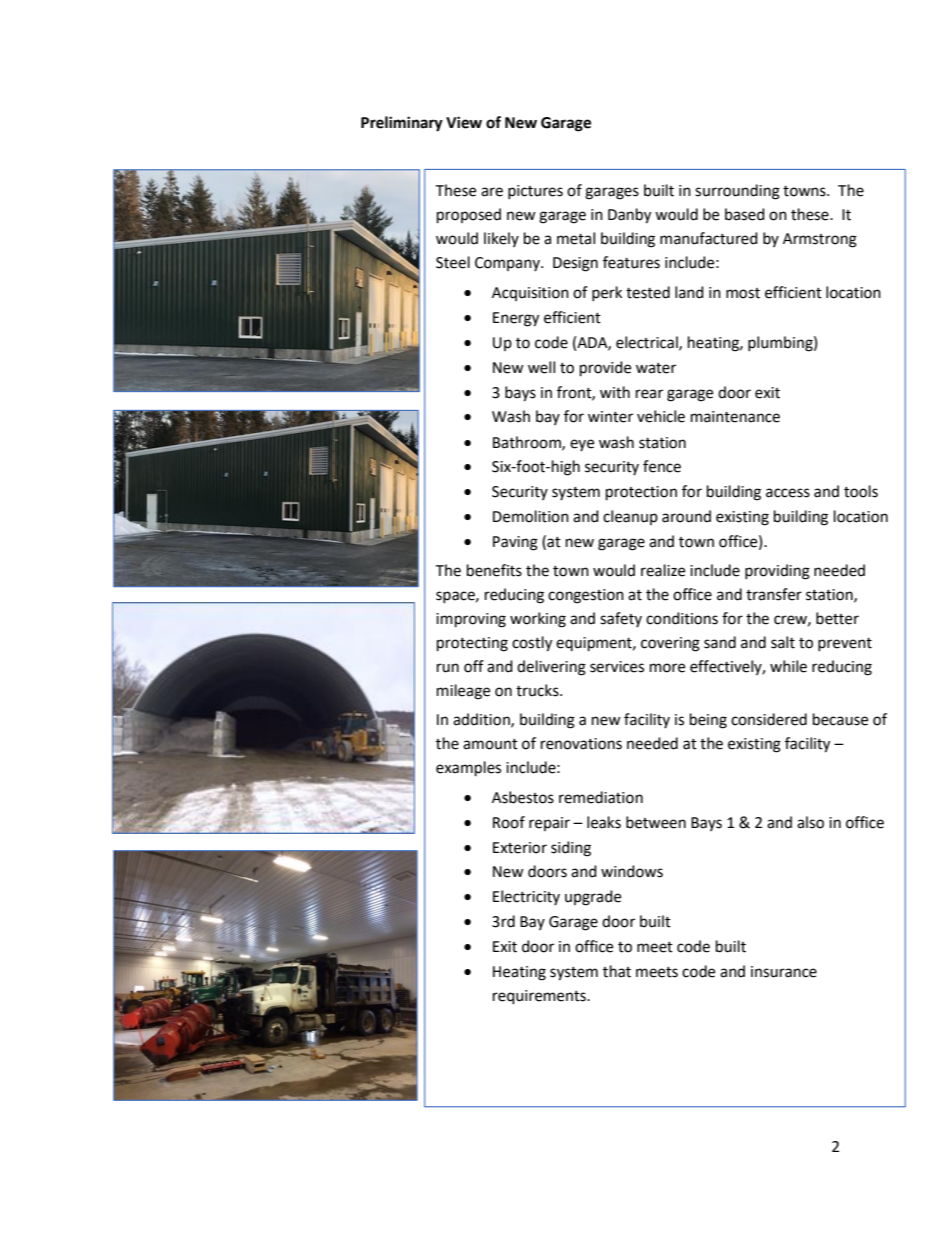 The height and width of the document is (1233, 952). I want to click on View, so click(464, 122).
